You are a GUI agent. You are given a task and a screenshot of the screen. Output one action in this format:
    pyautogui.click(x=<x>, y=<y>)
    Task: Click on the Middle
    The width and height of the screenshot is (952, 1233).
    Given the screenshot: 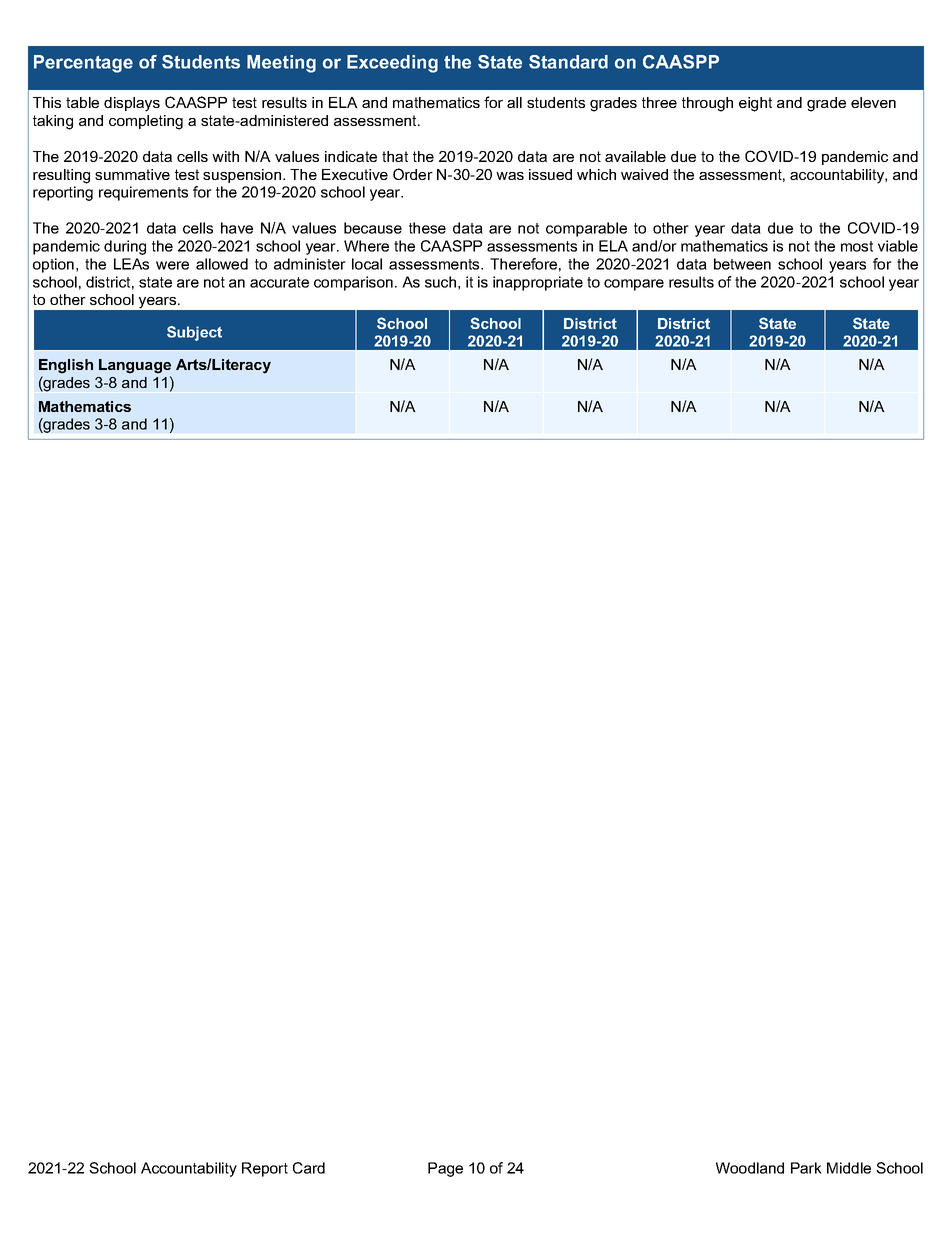 What is the action you would take?
    pyautogui.click(x=849, y=1168)
